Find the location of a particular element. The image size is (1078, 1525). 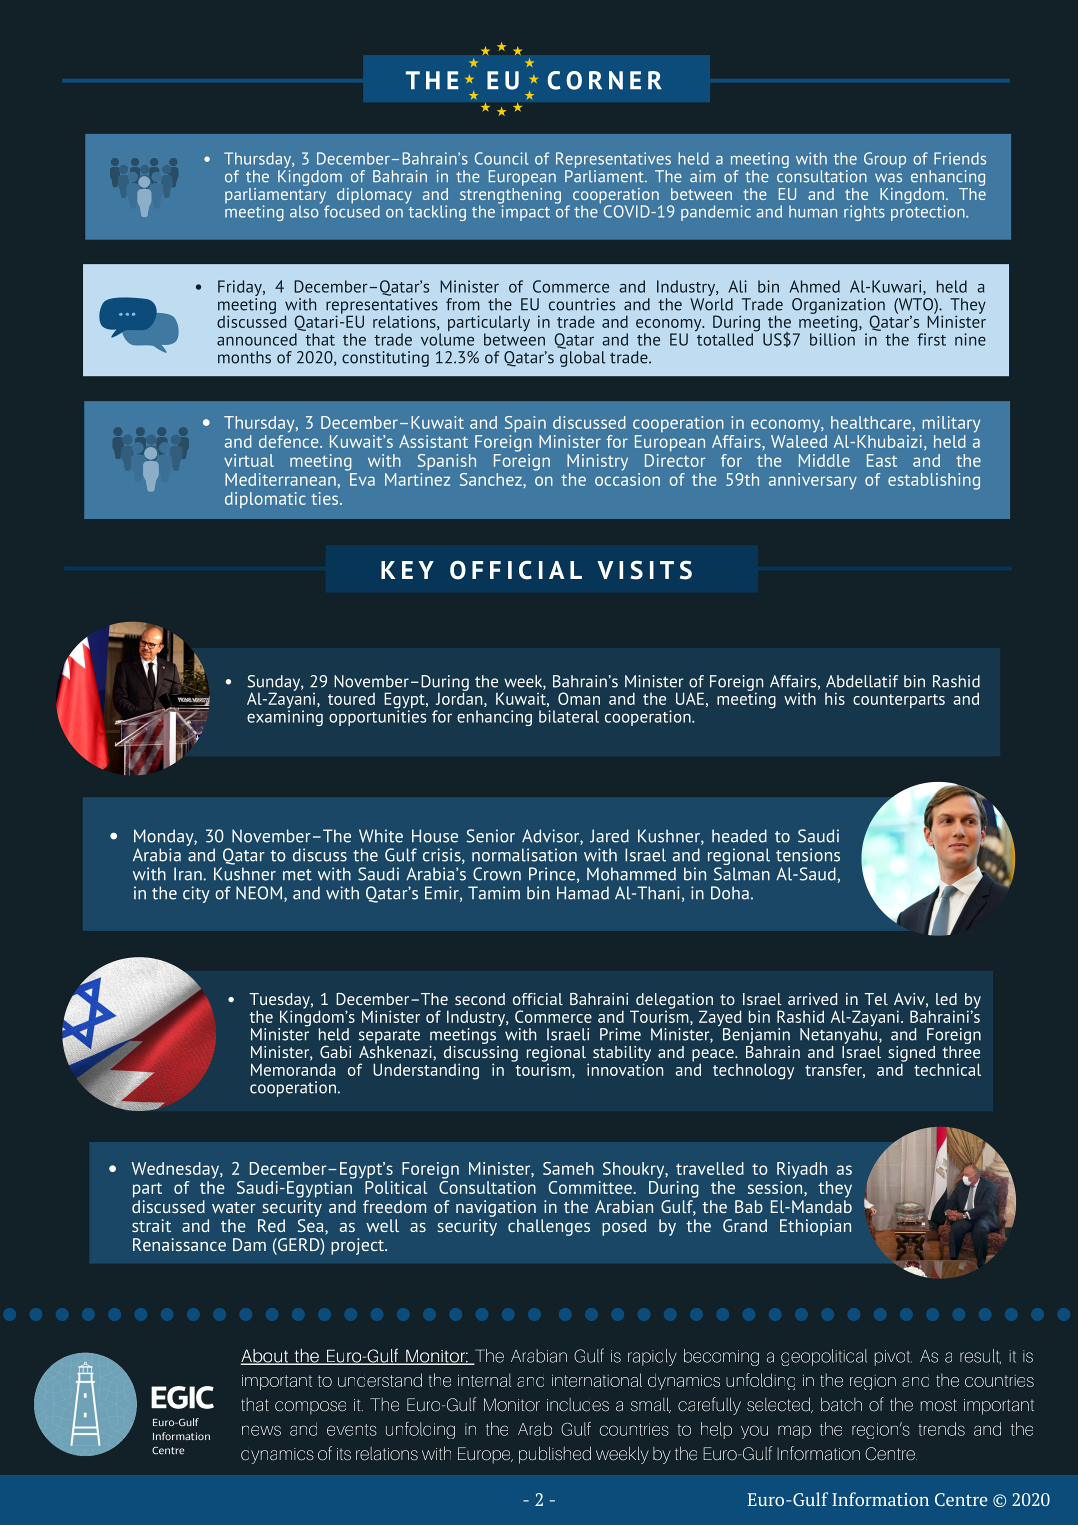

impact is located at coordinates (524, 212).
